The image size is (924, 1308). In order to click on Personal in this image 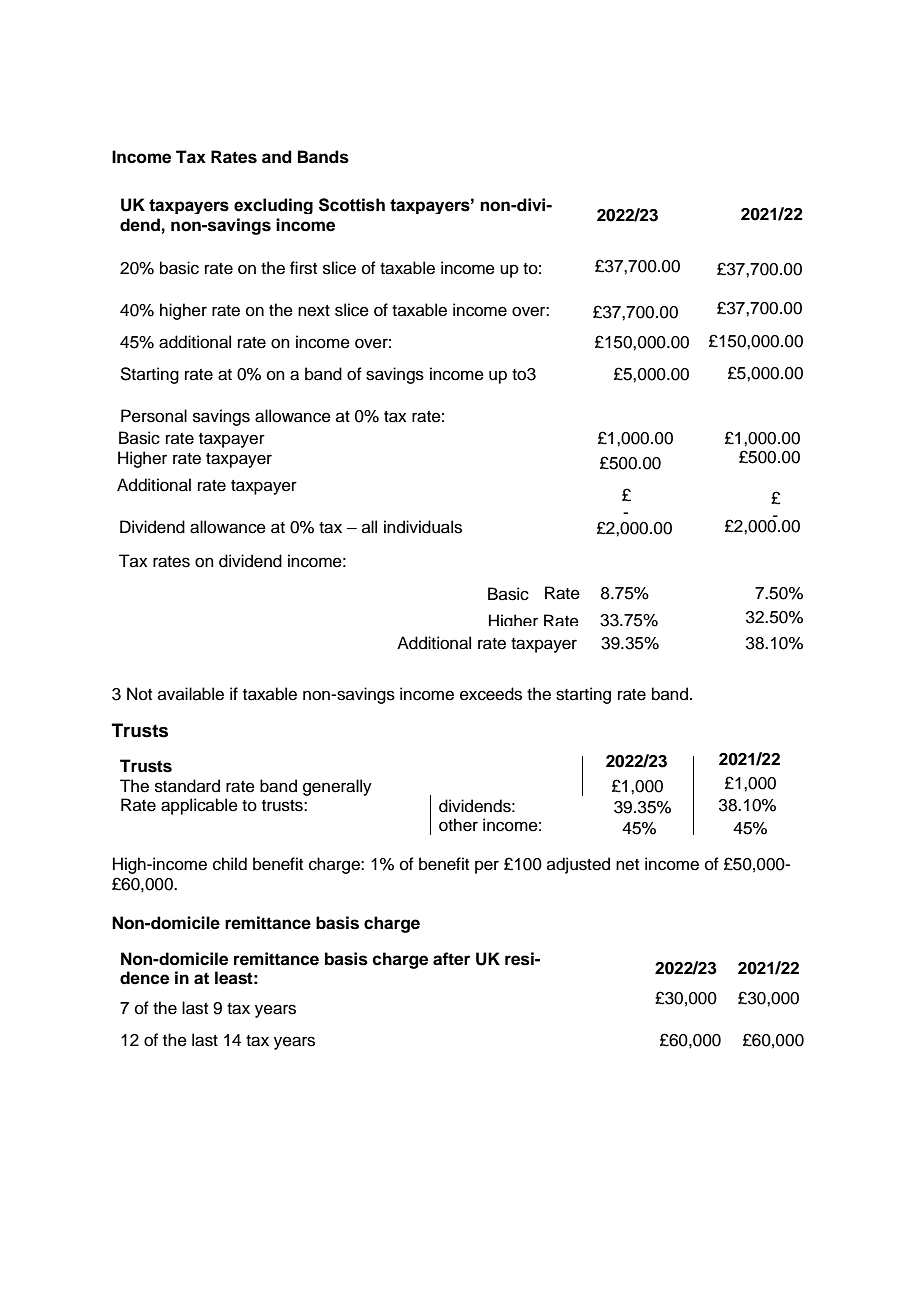, I will do `click(154, 416)`.
